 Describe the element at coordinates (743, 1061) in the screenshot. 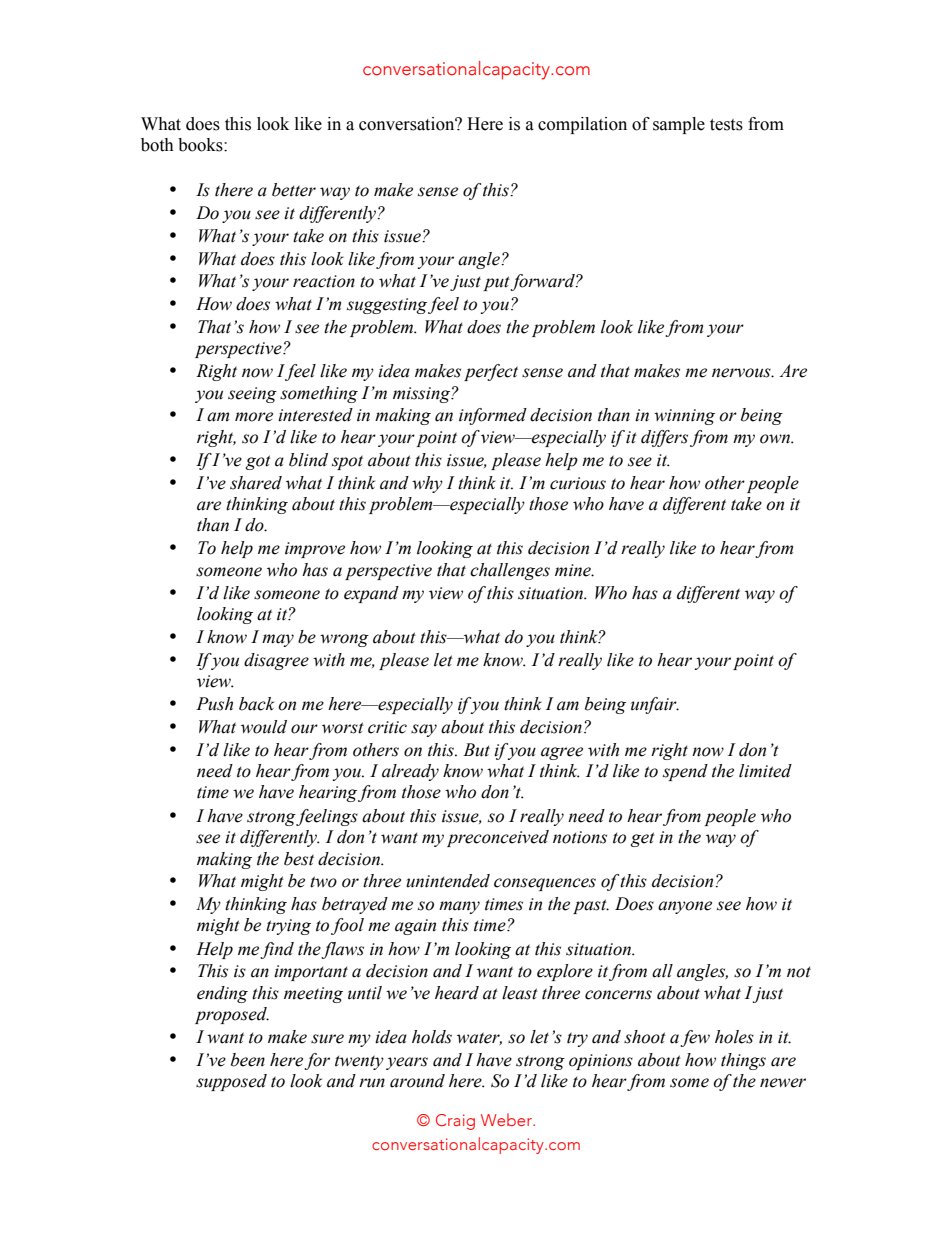

I see `things` at that location.
